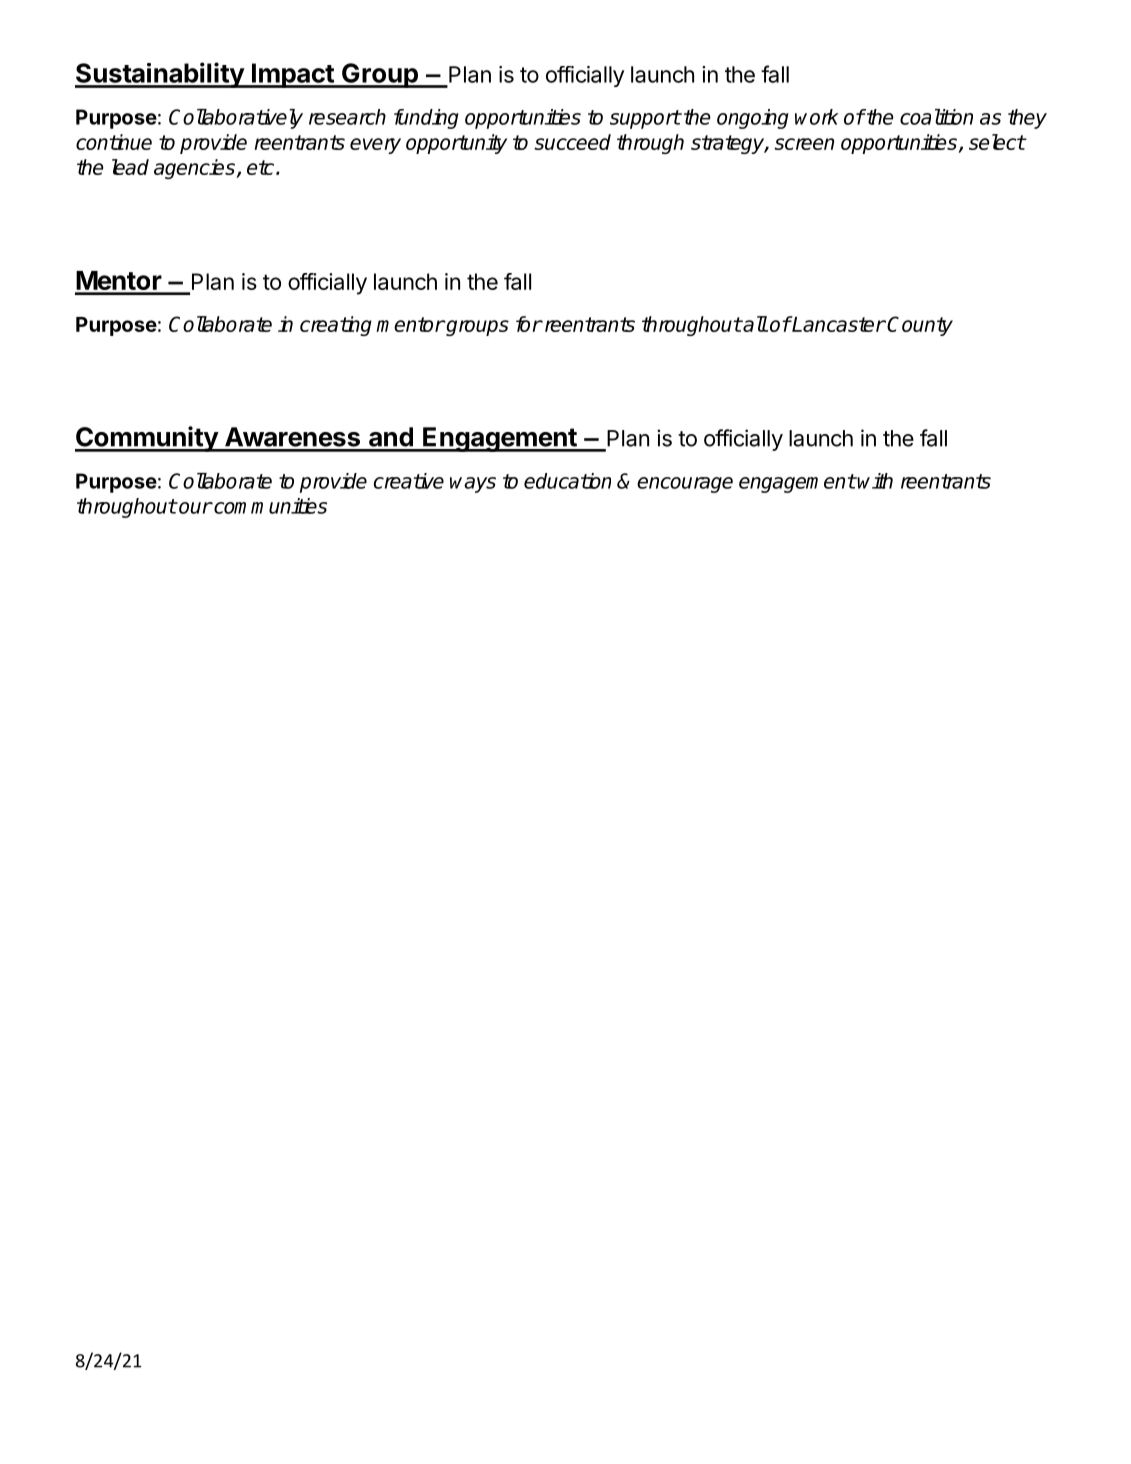 The width and height of the document is (1131, 1464). What do you see at coordinates (920, 326) in the document?
I see `County` at bounding box center [920, 326].
